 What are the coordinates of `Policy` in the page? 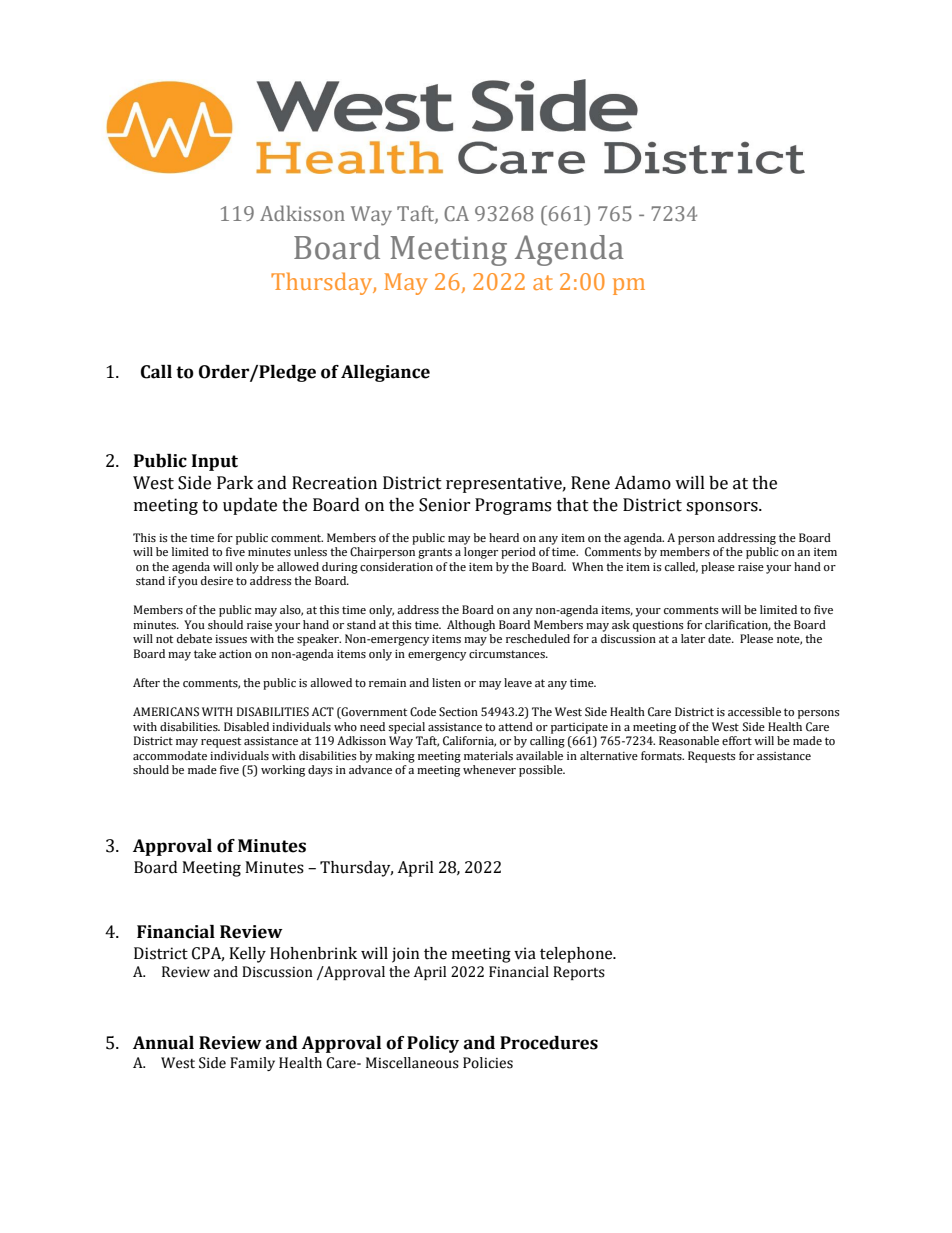 It's located at (433, 1044).
